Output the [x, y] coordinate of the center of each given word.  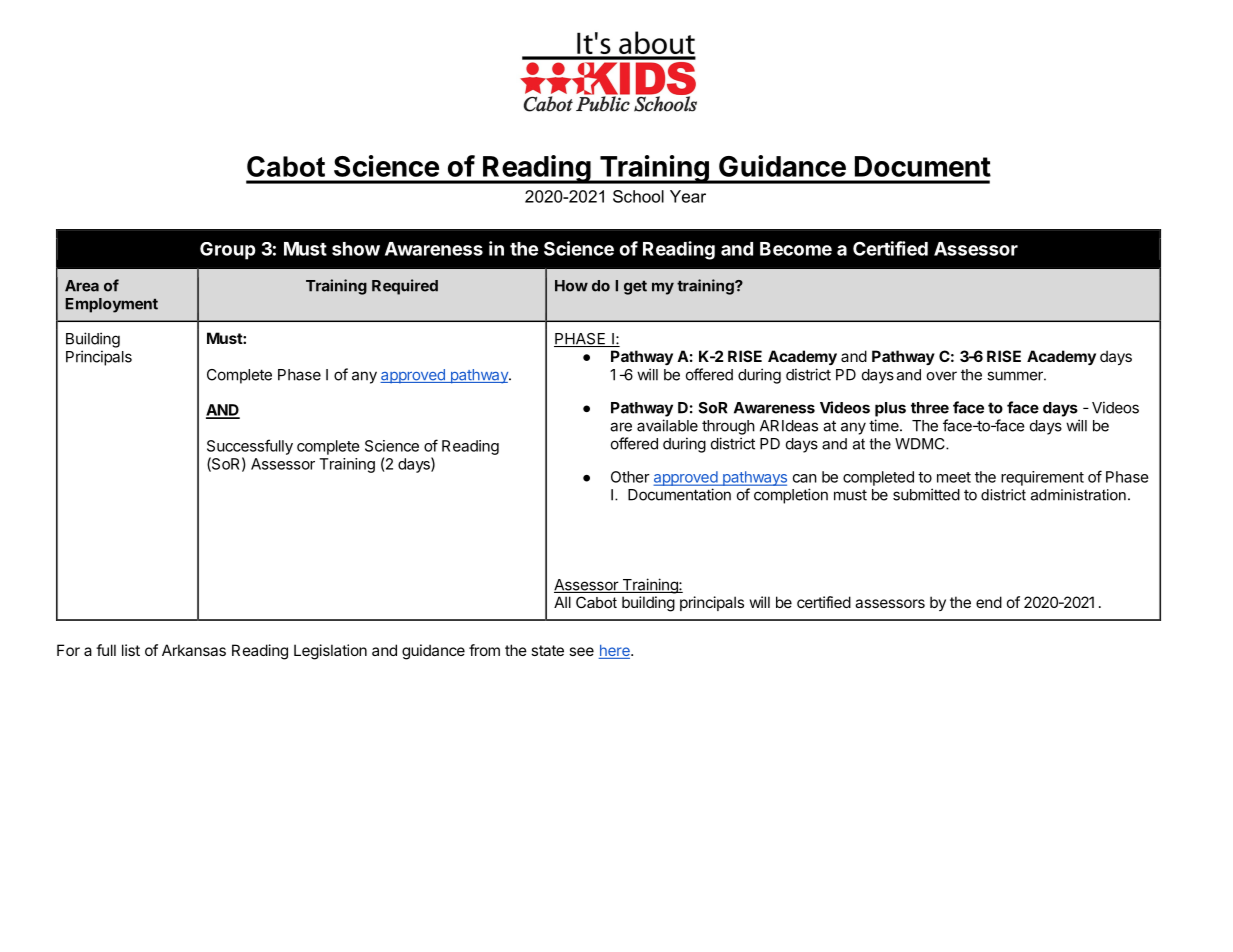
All [562, 602]
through [728, 427]
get [635, 288]
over [941, 376]
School [638, 196]
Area [82, 286]
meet [954, 477]
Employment [111, 305]
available [667, 425]
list [131, 650]
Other [630, 477]
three [930, 408]
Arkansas [194, 650]
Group [228, 251]
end [989, 602]
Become [796, 249]
